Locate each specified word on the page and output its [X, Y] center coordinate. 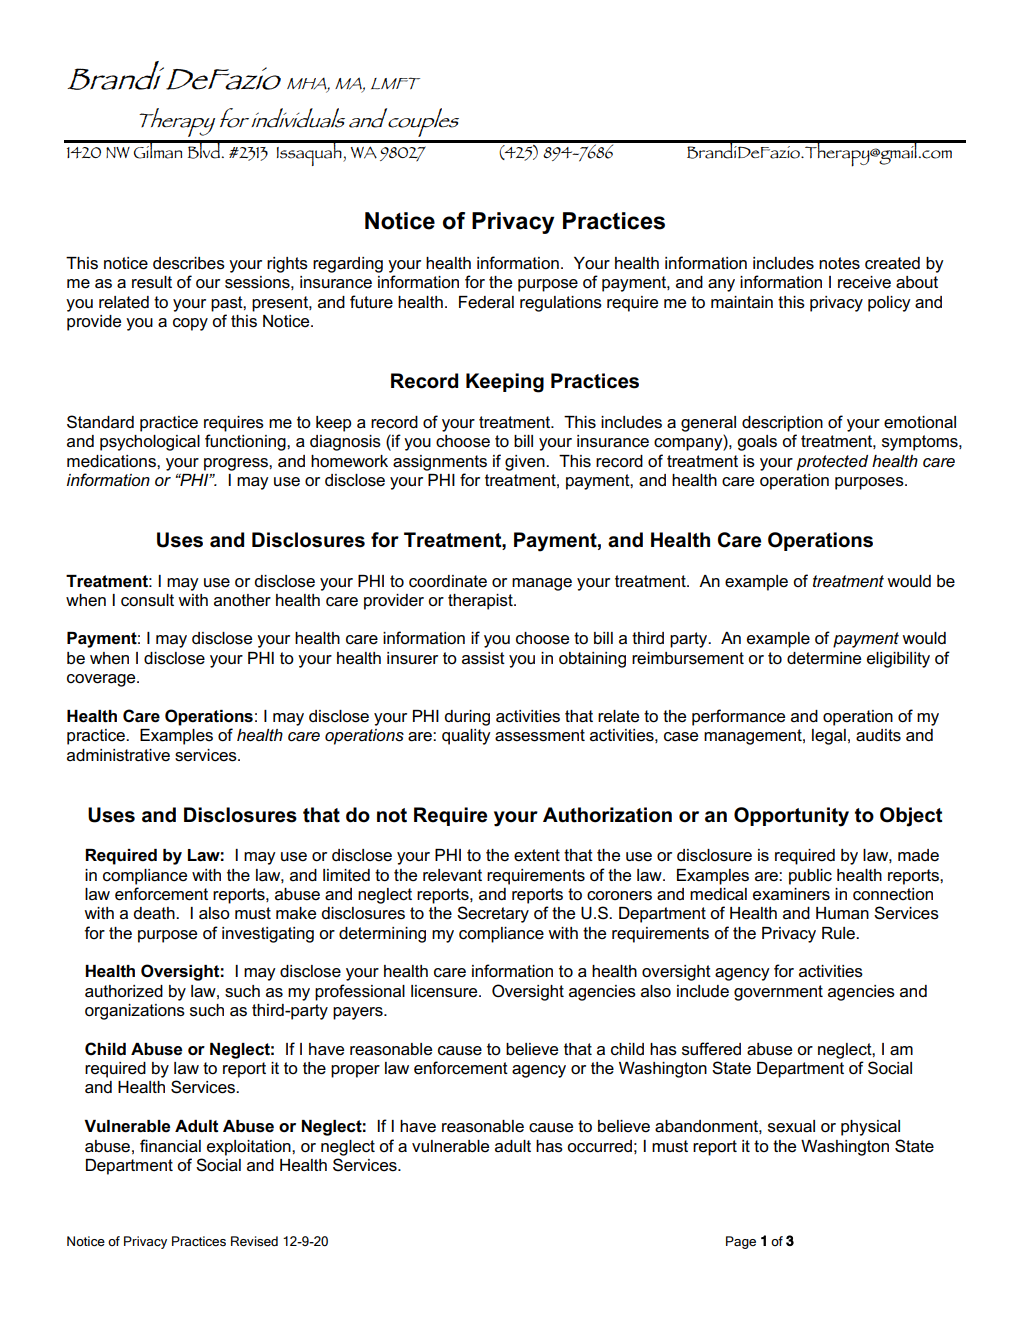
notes [839, 263]
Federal [486, 302]
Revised [254, 1241]
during [467, 718]
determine [824, 658]
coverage [102, 680]
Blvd [203, 149]
